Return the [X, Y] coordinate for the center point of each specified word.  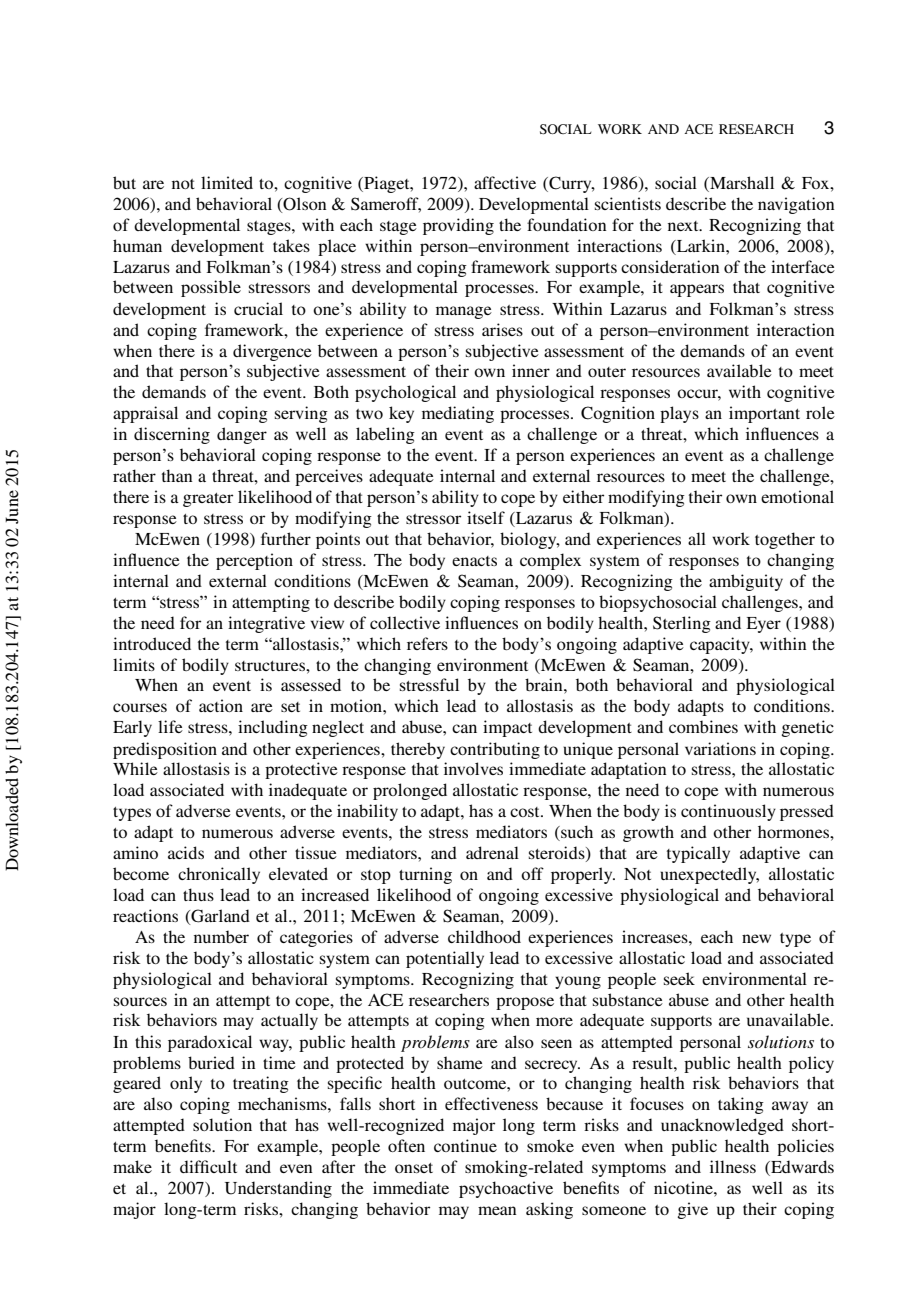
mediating [458, 414]
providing [458, 226]
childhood [484, 936]
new [756, 938]
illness [733, 1166]
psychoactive [506, 1189]
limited [227, 182]
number [221, 936]
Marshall [741, 184]
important [764, 414]
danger [242, 435]
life [170, 726]
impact [507, 728]
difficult [208, 1166]
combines [703, 726]
